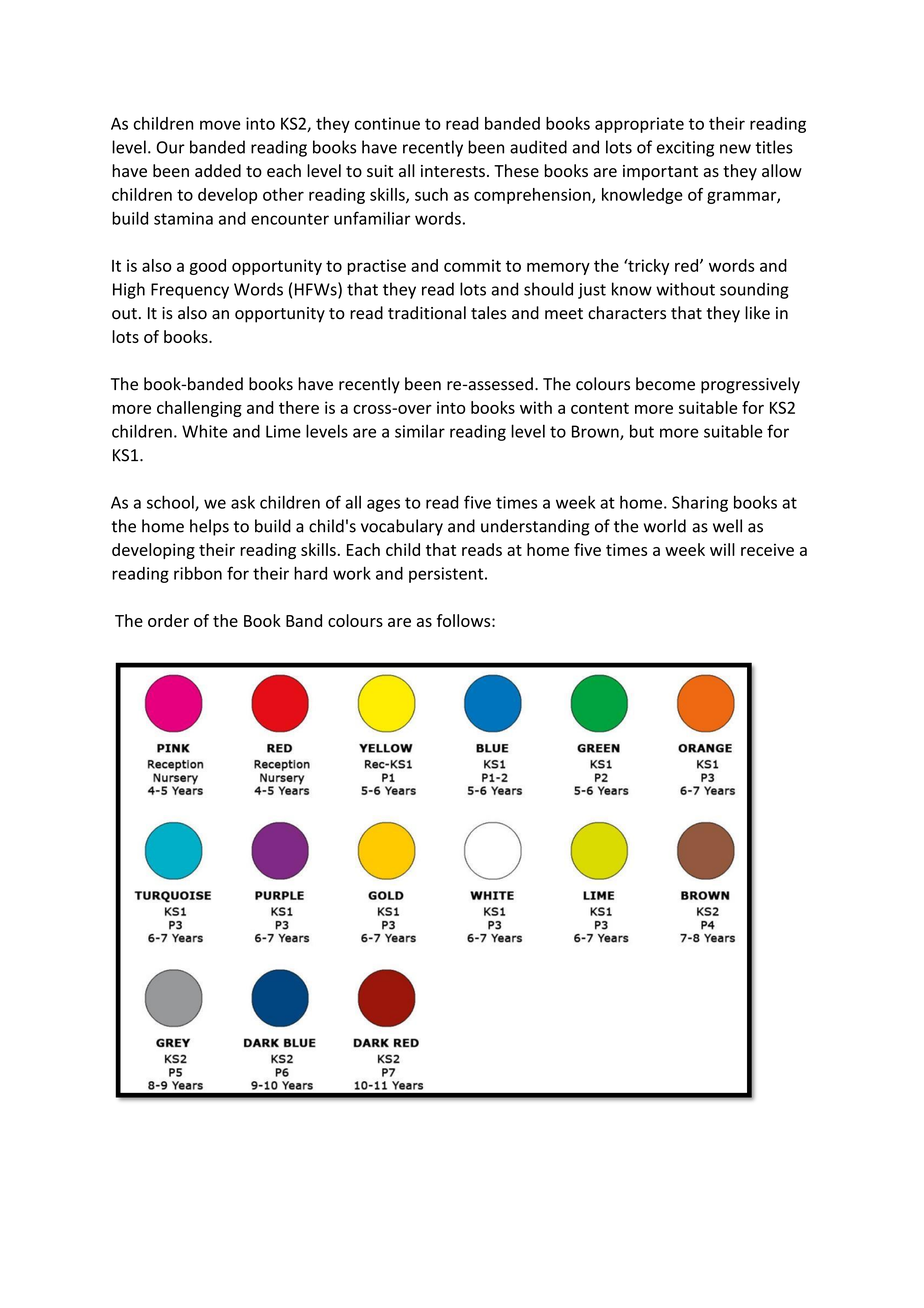 This screenshot has width=924, height=1308. I want to click on traditional, so click(427, 313).
